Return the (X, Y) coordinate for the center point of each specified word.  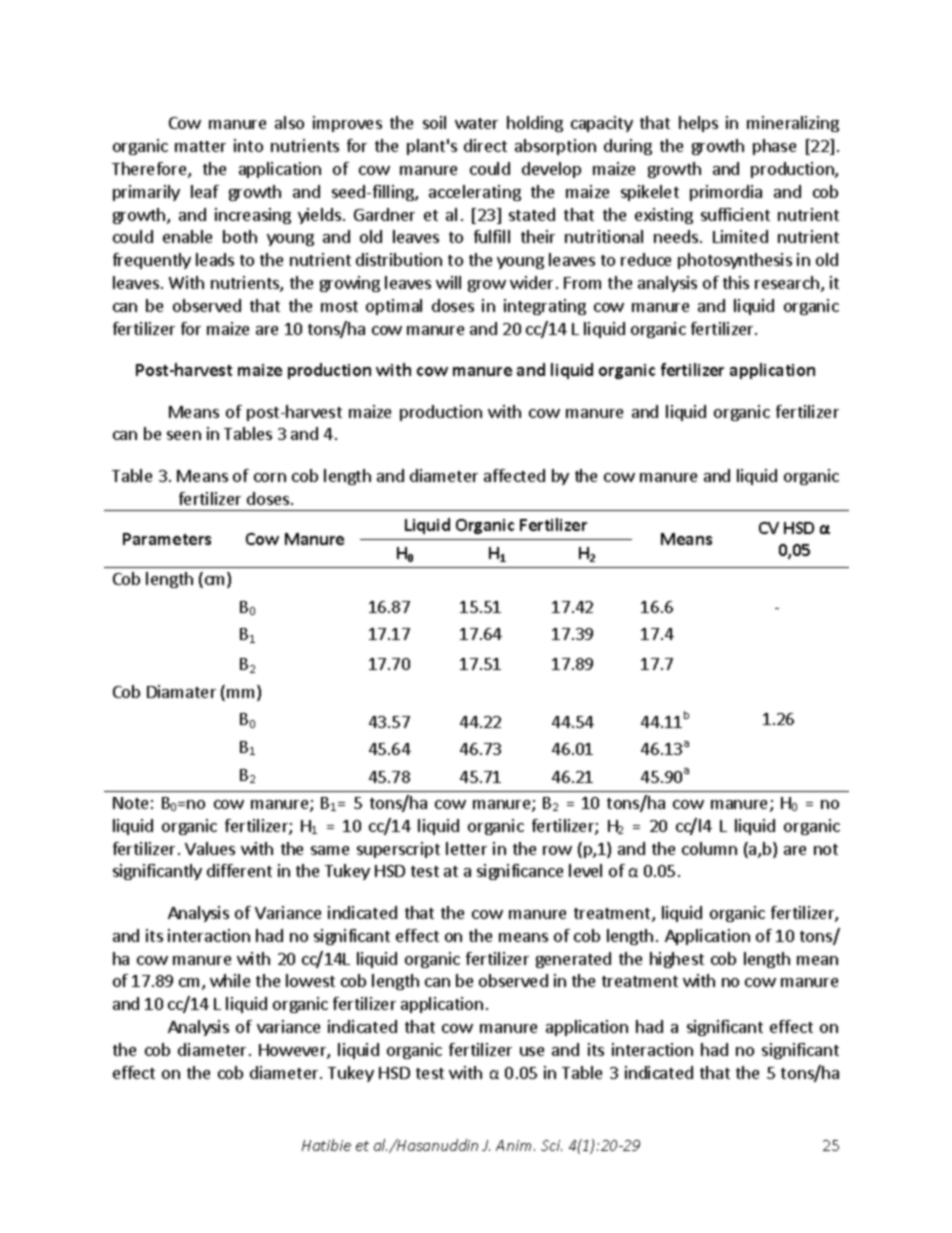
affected (514, 475)
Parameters (167, 539)
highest (677, 960)
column (709, 848)
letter (466, 848)
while (230, 980)
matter (200, 146)
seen (184, 435)
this (736, 282)
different (239, 870)
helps (698, 124)
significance (520, 872)
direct (485, 145)
